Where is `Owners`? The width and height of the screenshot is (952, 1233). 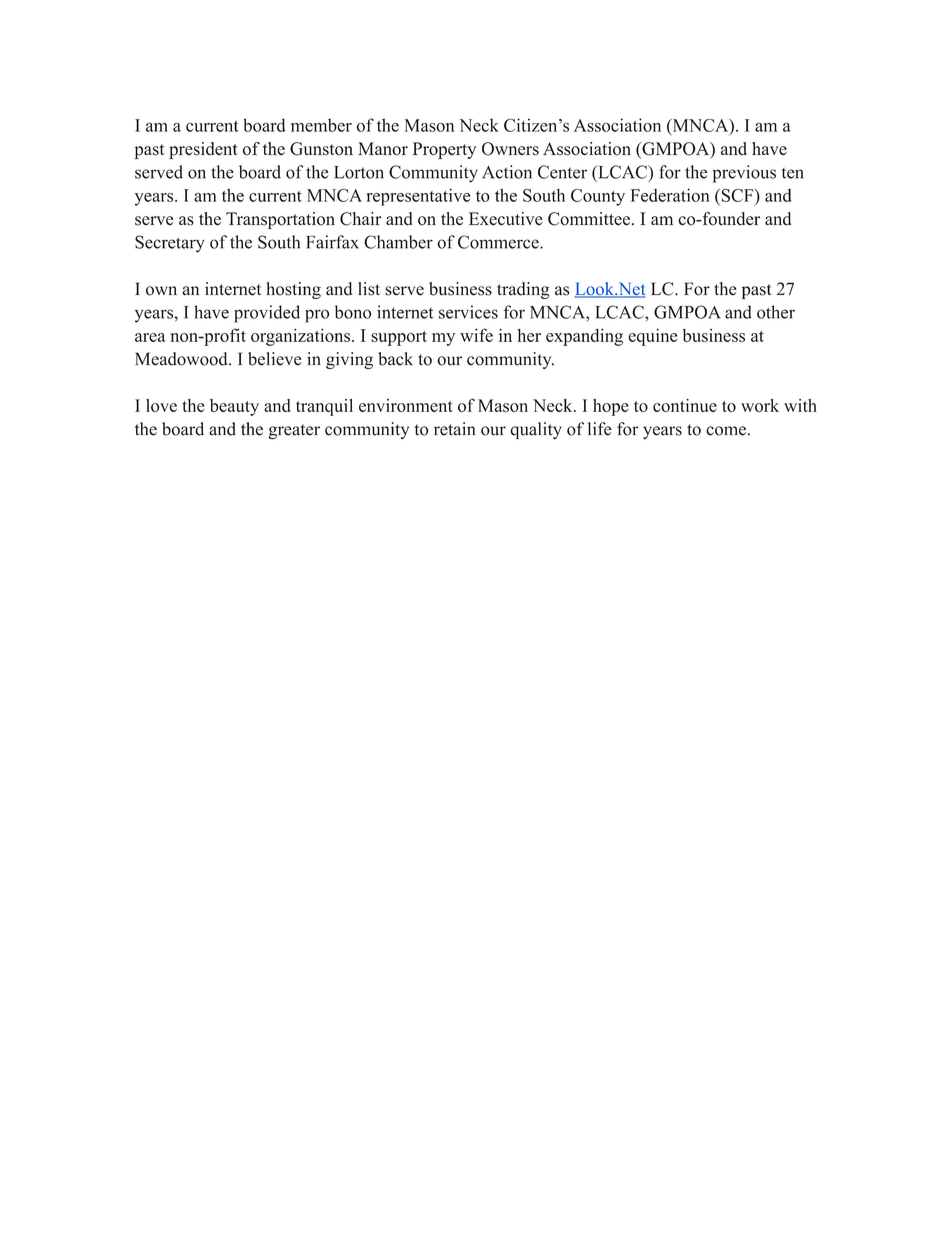 Owners is located at coordinates (510, 149).
